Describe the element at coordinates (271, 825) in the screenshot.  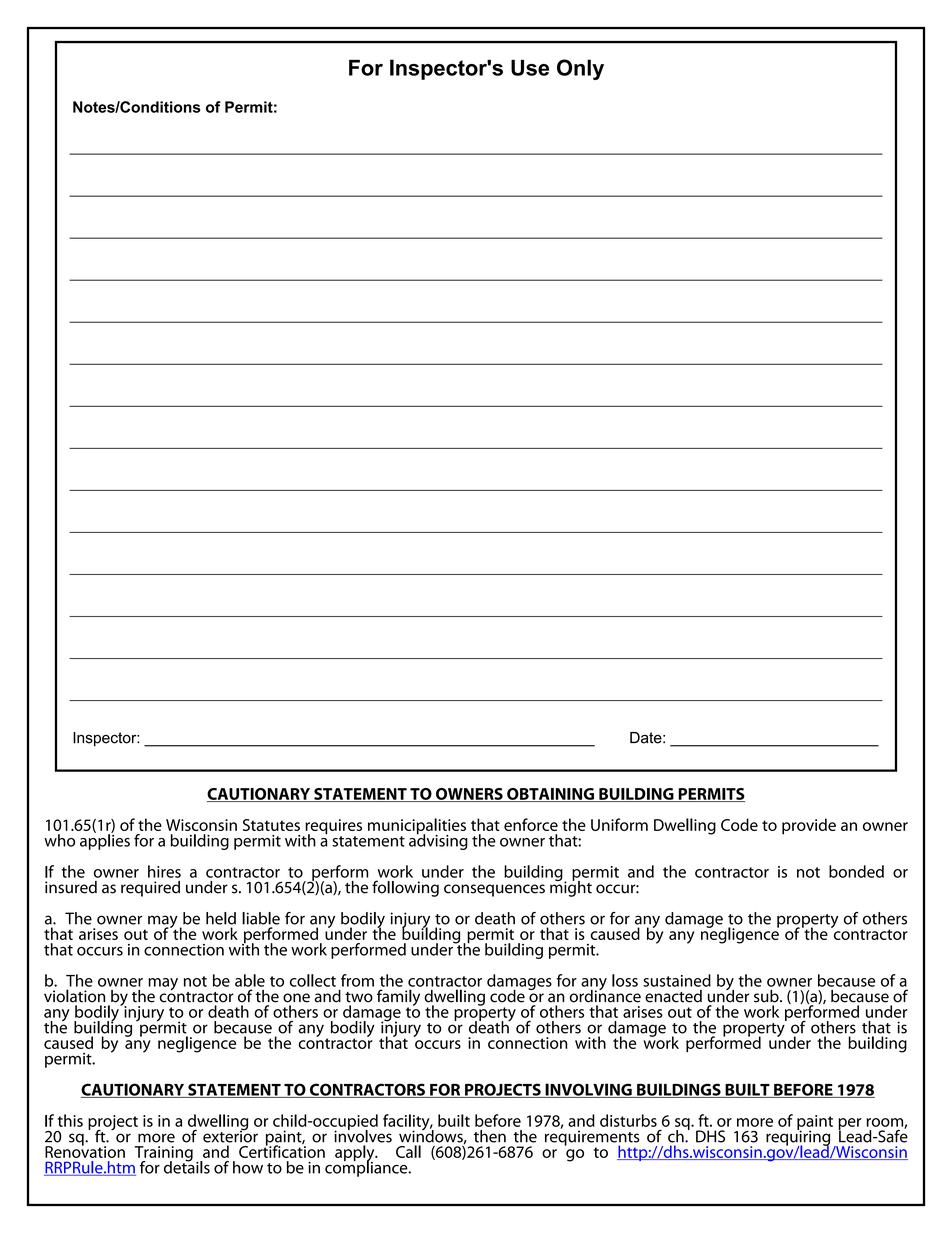
I see `Statutes` at that location.
